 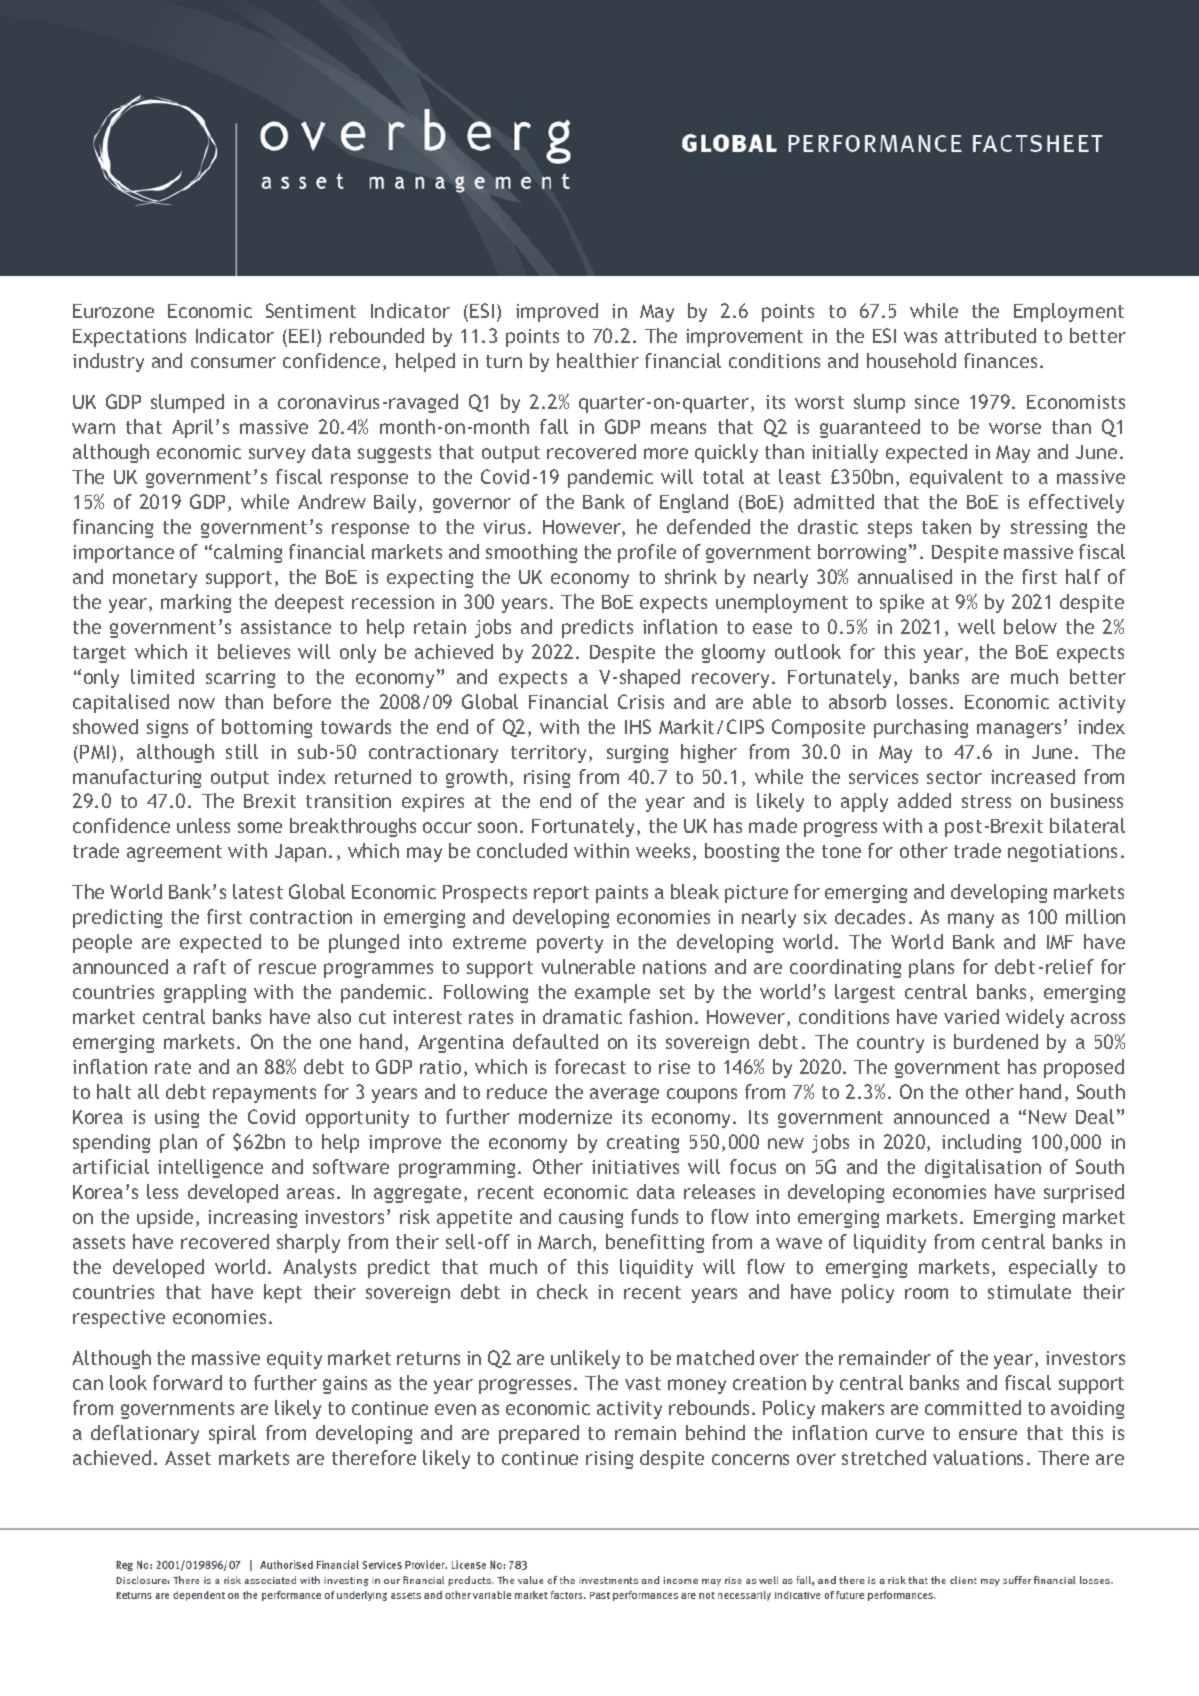 I want to click on forecast, so click(x=590, y=1066).
